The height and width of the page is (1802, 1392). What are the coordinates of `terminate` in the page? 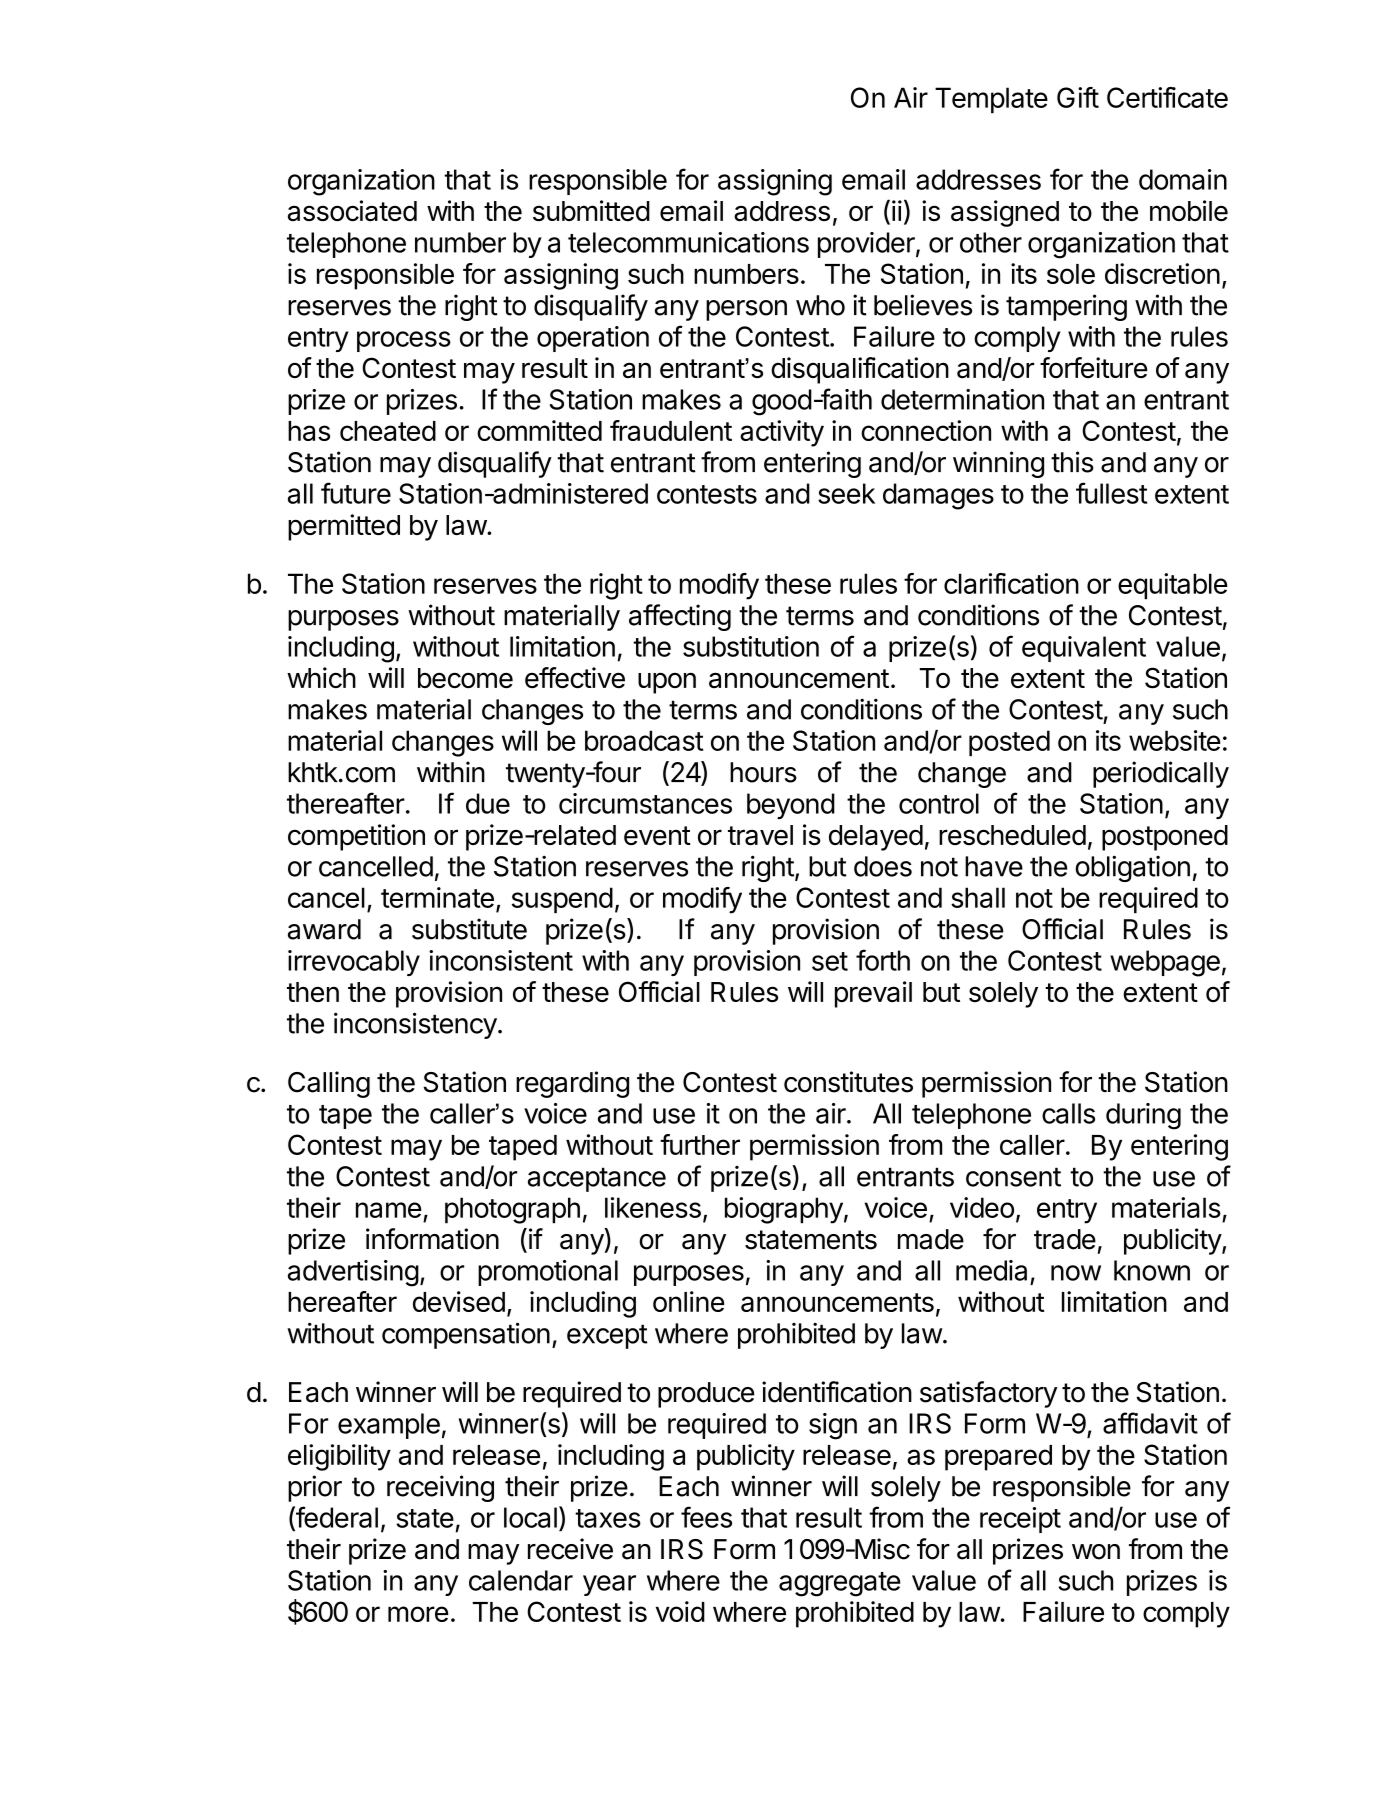 It's located at (437, 897).
